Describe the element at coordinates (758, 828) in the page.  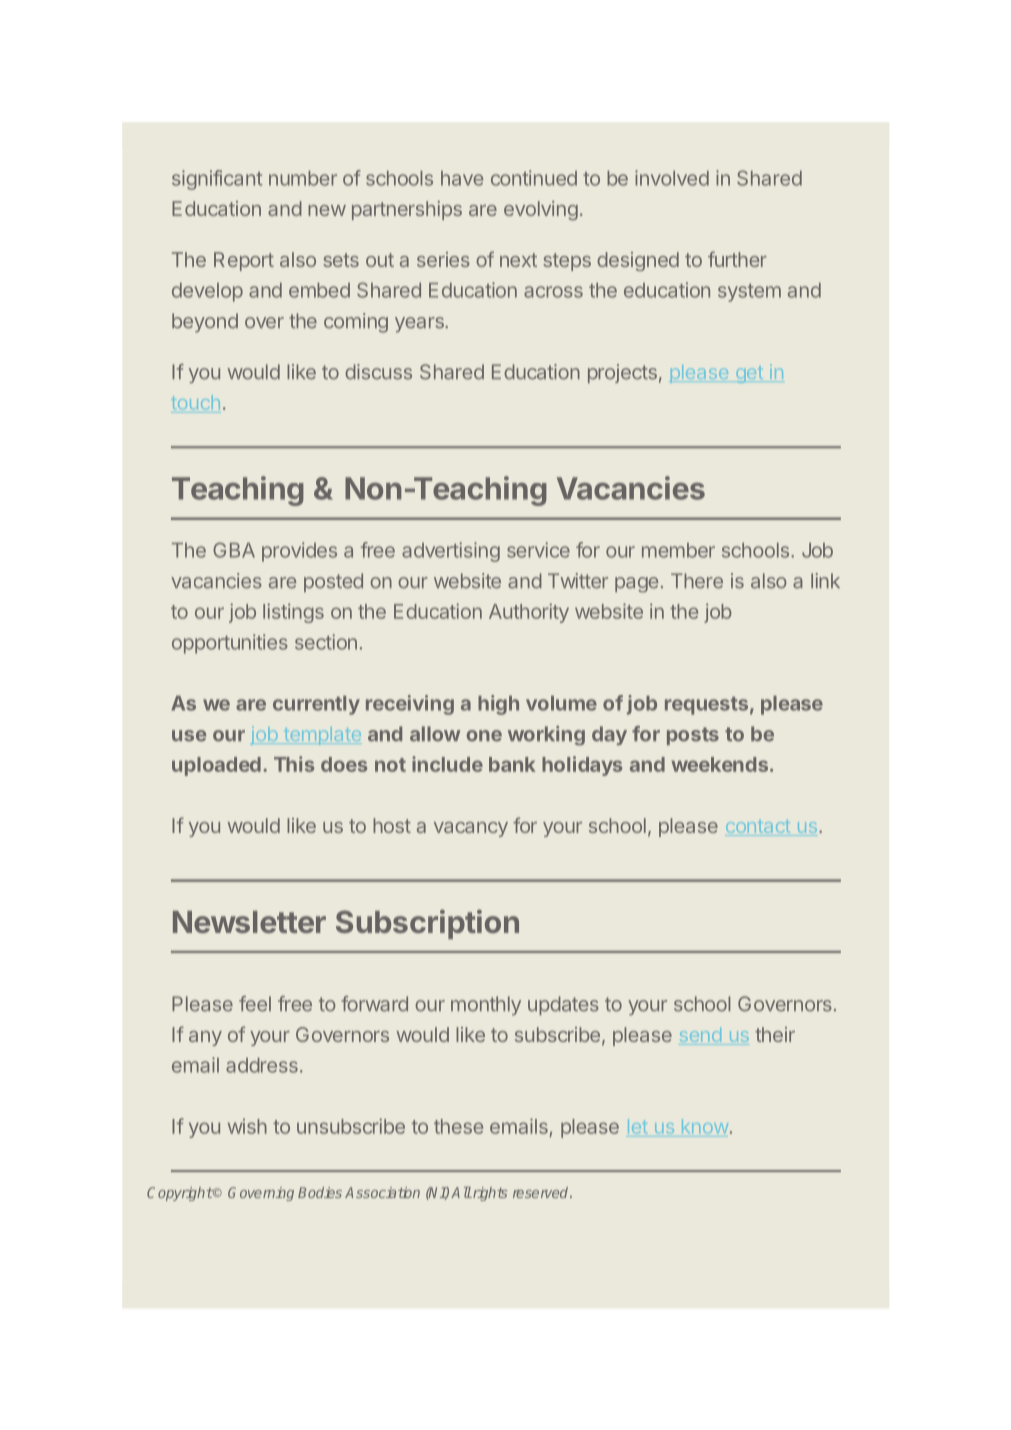
I see `contact` at that location.
